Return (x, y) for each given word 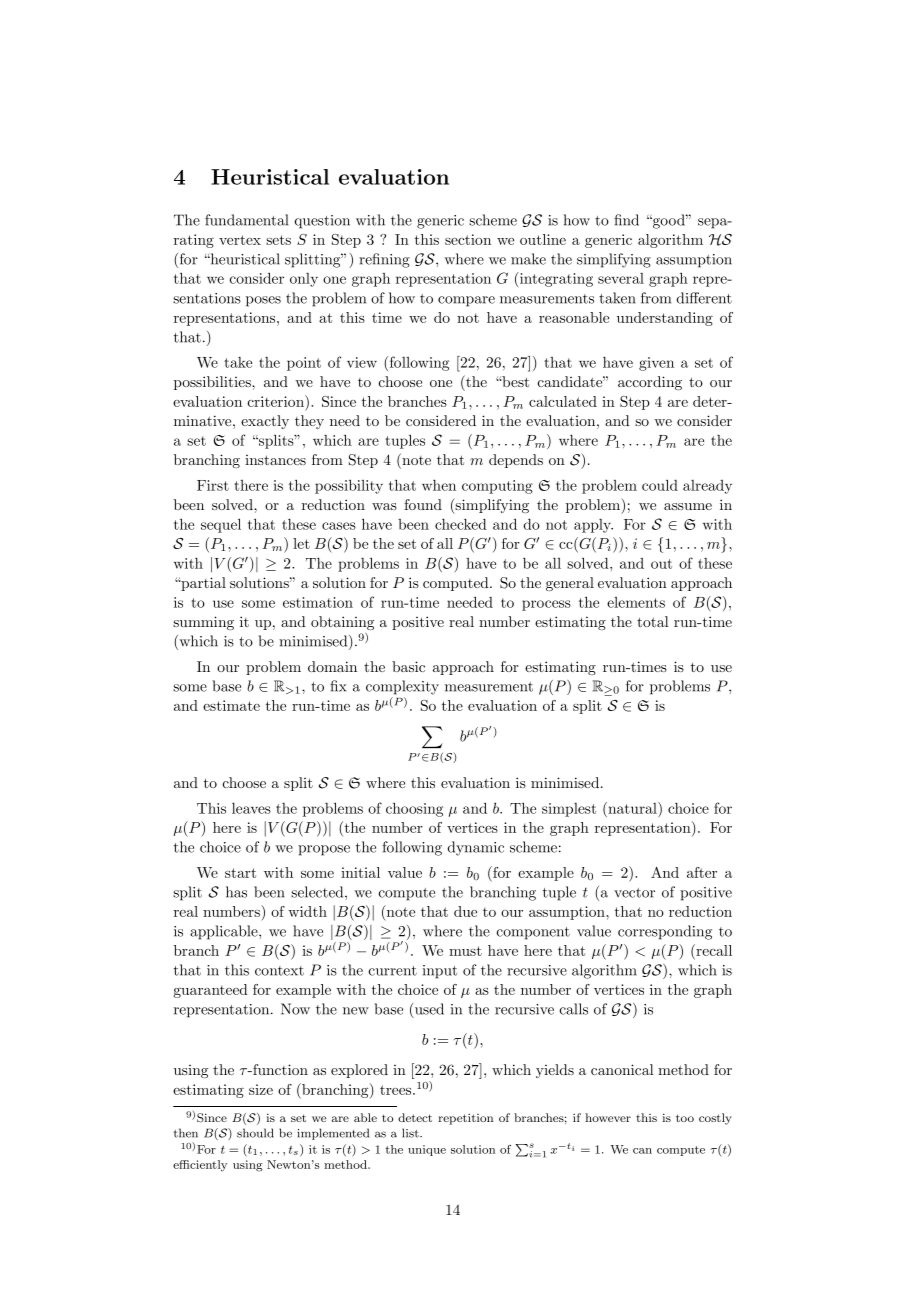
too (685, 1118)
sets (278, 240)
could (660, 485)
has (236, 892)
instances (275, 460)
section (468, 239)
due (465, 911)
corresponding (665, 932)
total (653, 621)
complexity (402, 687)
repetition (465, 1119)
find (626, 220)
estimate (231, 705)
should (255, 1133)
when (439, 485)
